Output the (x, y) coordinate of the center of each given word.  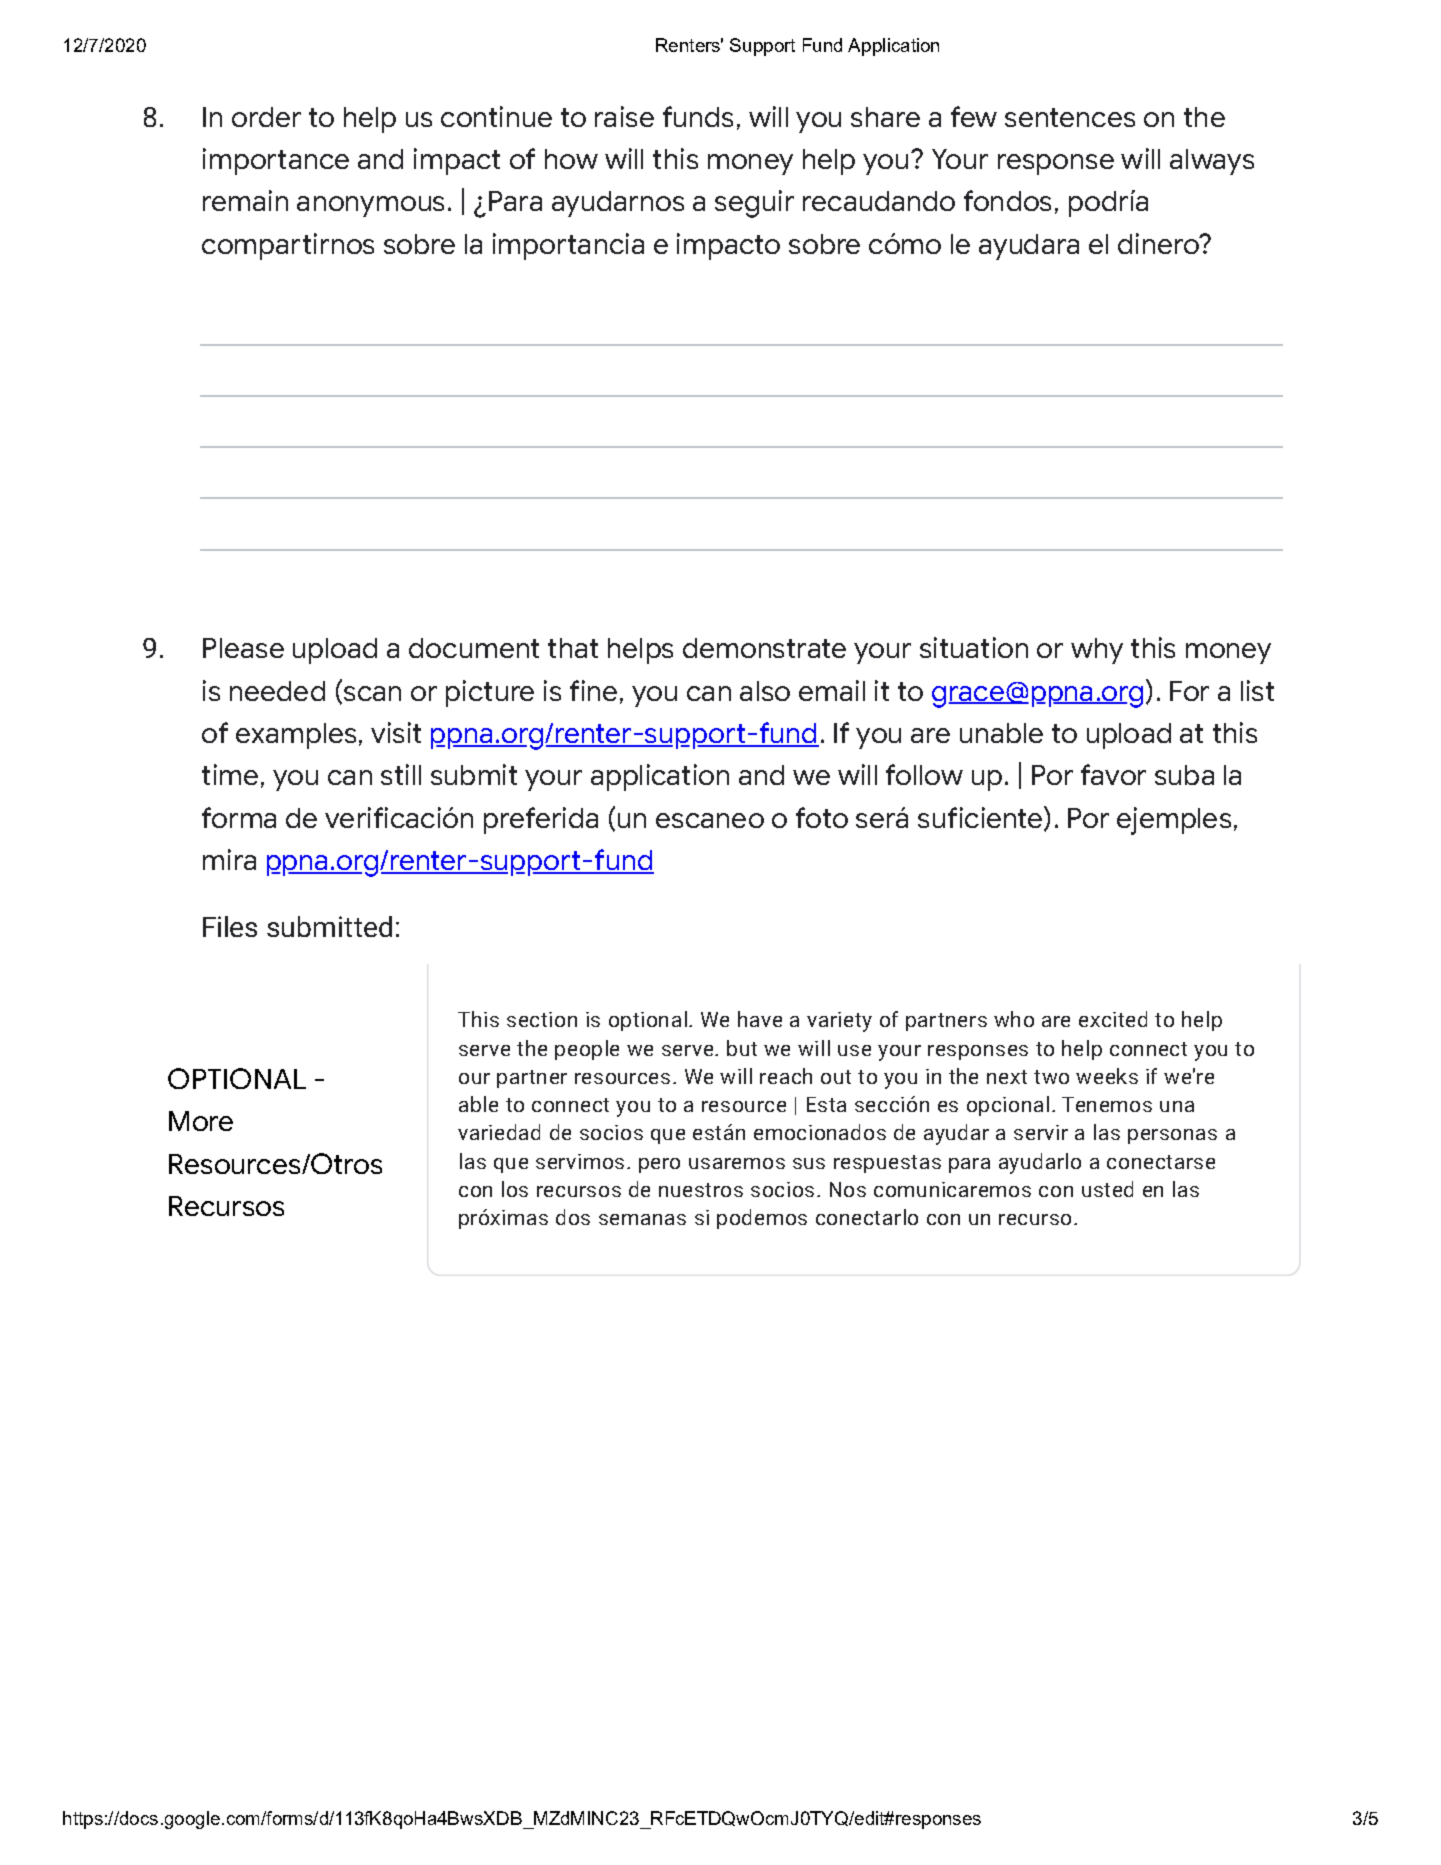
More (201, 1121)
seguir (754, 204)
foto (822, 817)
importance (276, 161)
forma (239, 817)
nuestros (701, 1190)
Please (243, 648)
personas (1172, 1136)
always (1212, 162)
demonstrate (764, 648)
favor (1113, 774)
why (1097, 651)
